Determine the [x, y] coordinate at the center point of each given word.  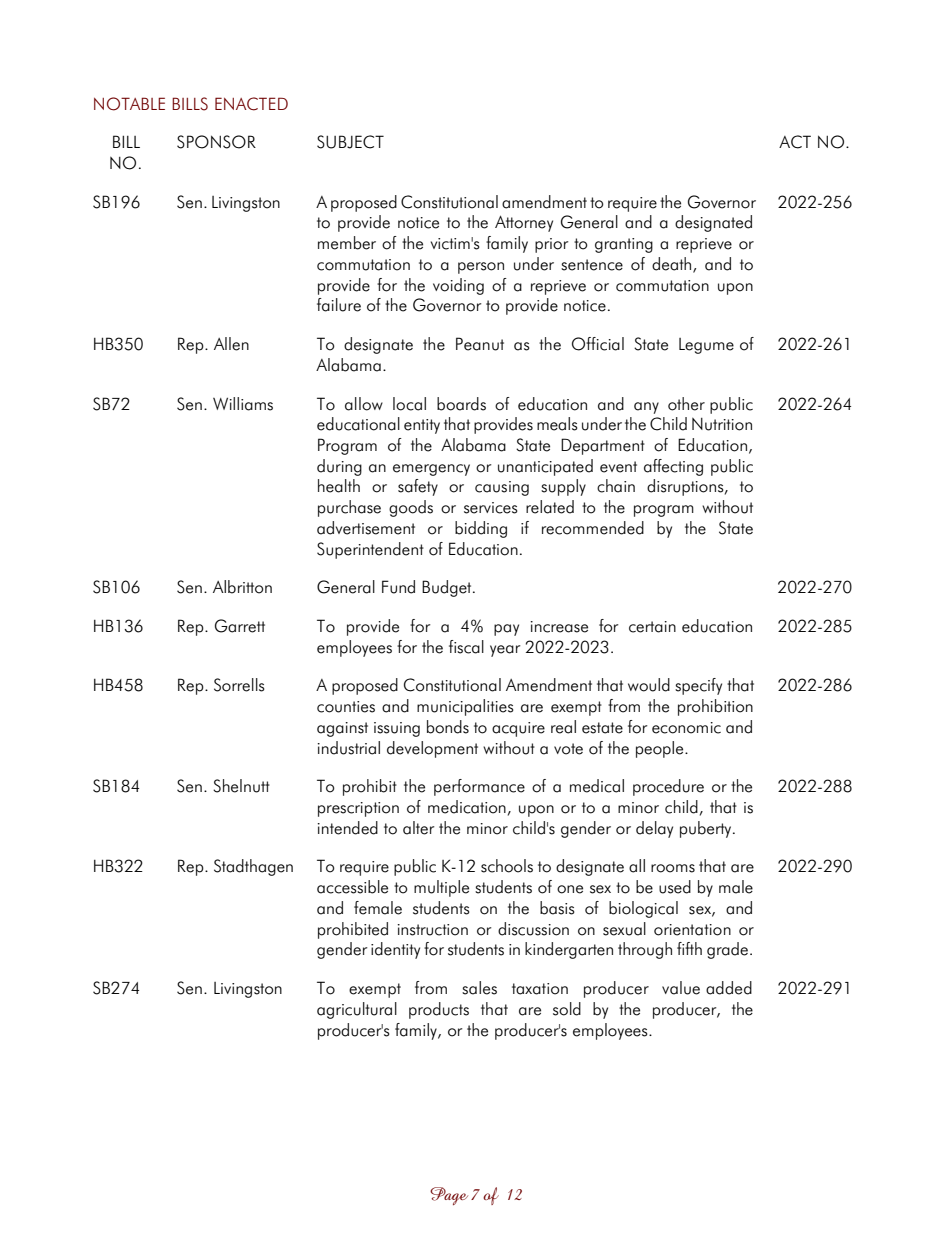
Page [449, 1196]
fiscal [466, 647]
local [409, 404]
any [646, 408]
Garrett [240, 626]
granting [624, 245]
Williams [243, 404]
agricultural [357, 1010]
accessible [352, 887]
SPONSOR [216, 142]
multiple [441, 888]
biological [643, 909]
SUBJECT [350, 142]
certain [652, 627]
